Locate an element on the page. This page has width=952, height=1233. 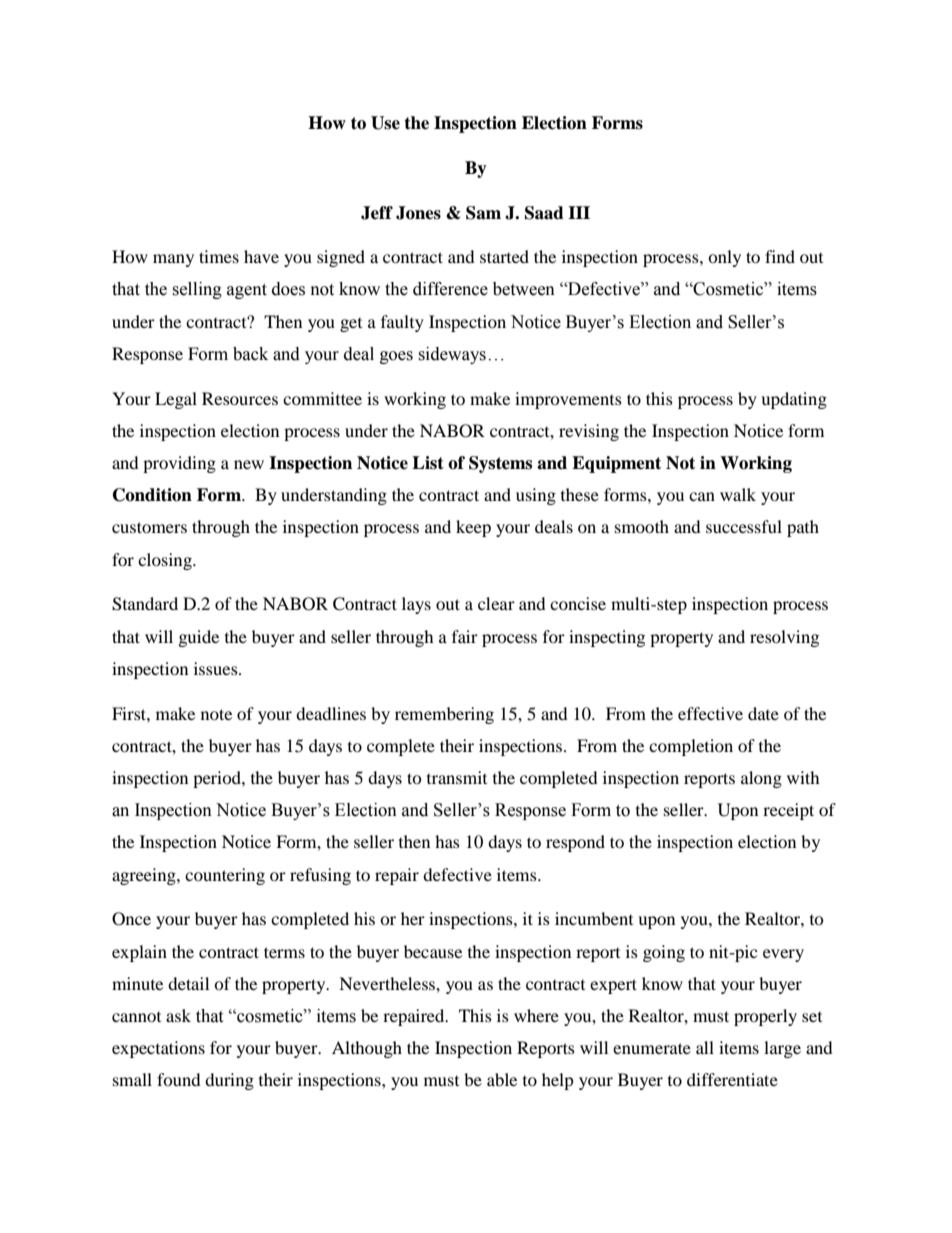
because is located at coordinates (433, 951).
